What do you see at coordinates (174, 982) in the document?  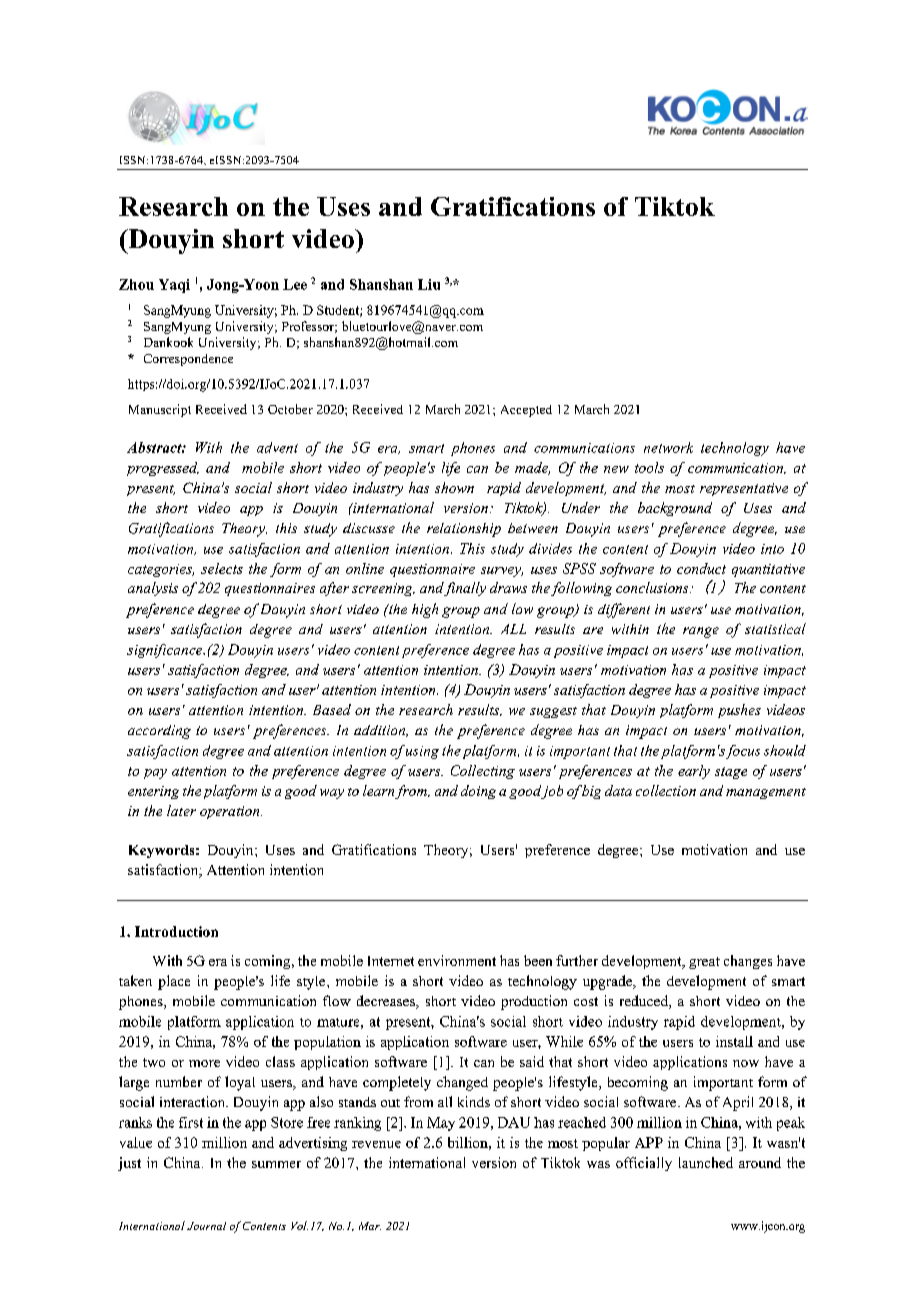 I see `place` at bounding box center [174, 982].
